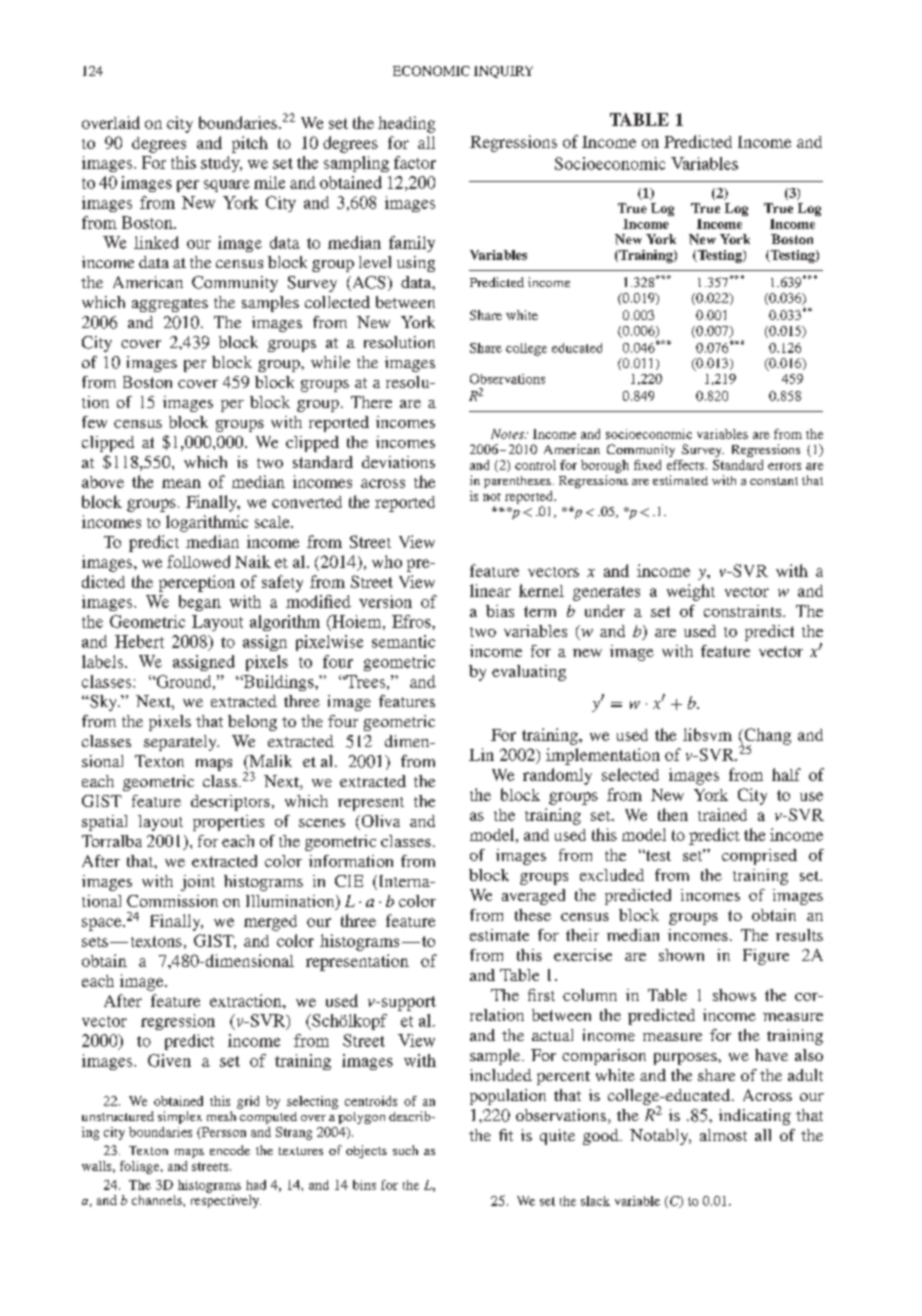  What do you see at coordinates (158, 1200) in the page?
I see `channels` at bounding box center [158, 1200].
